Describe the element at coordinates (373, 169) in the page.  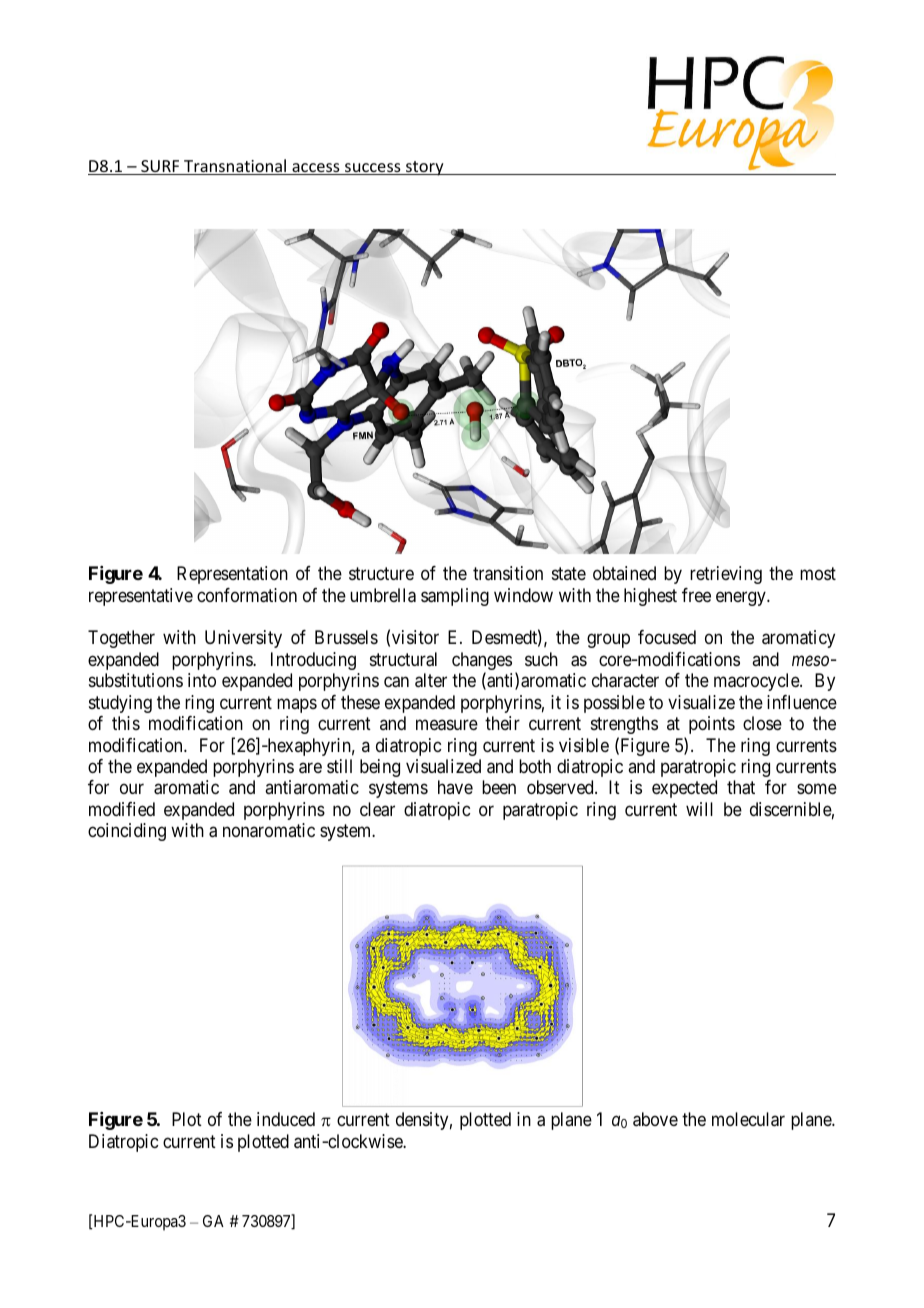
I see `success` at that location.
